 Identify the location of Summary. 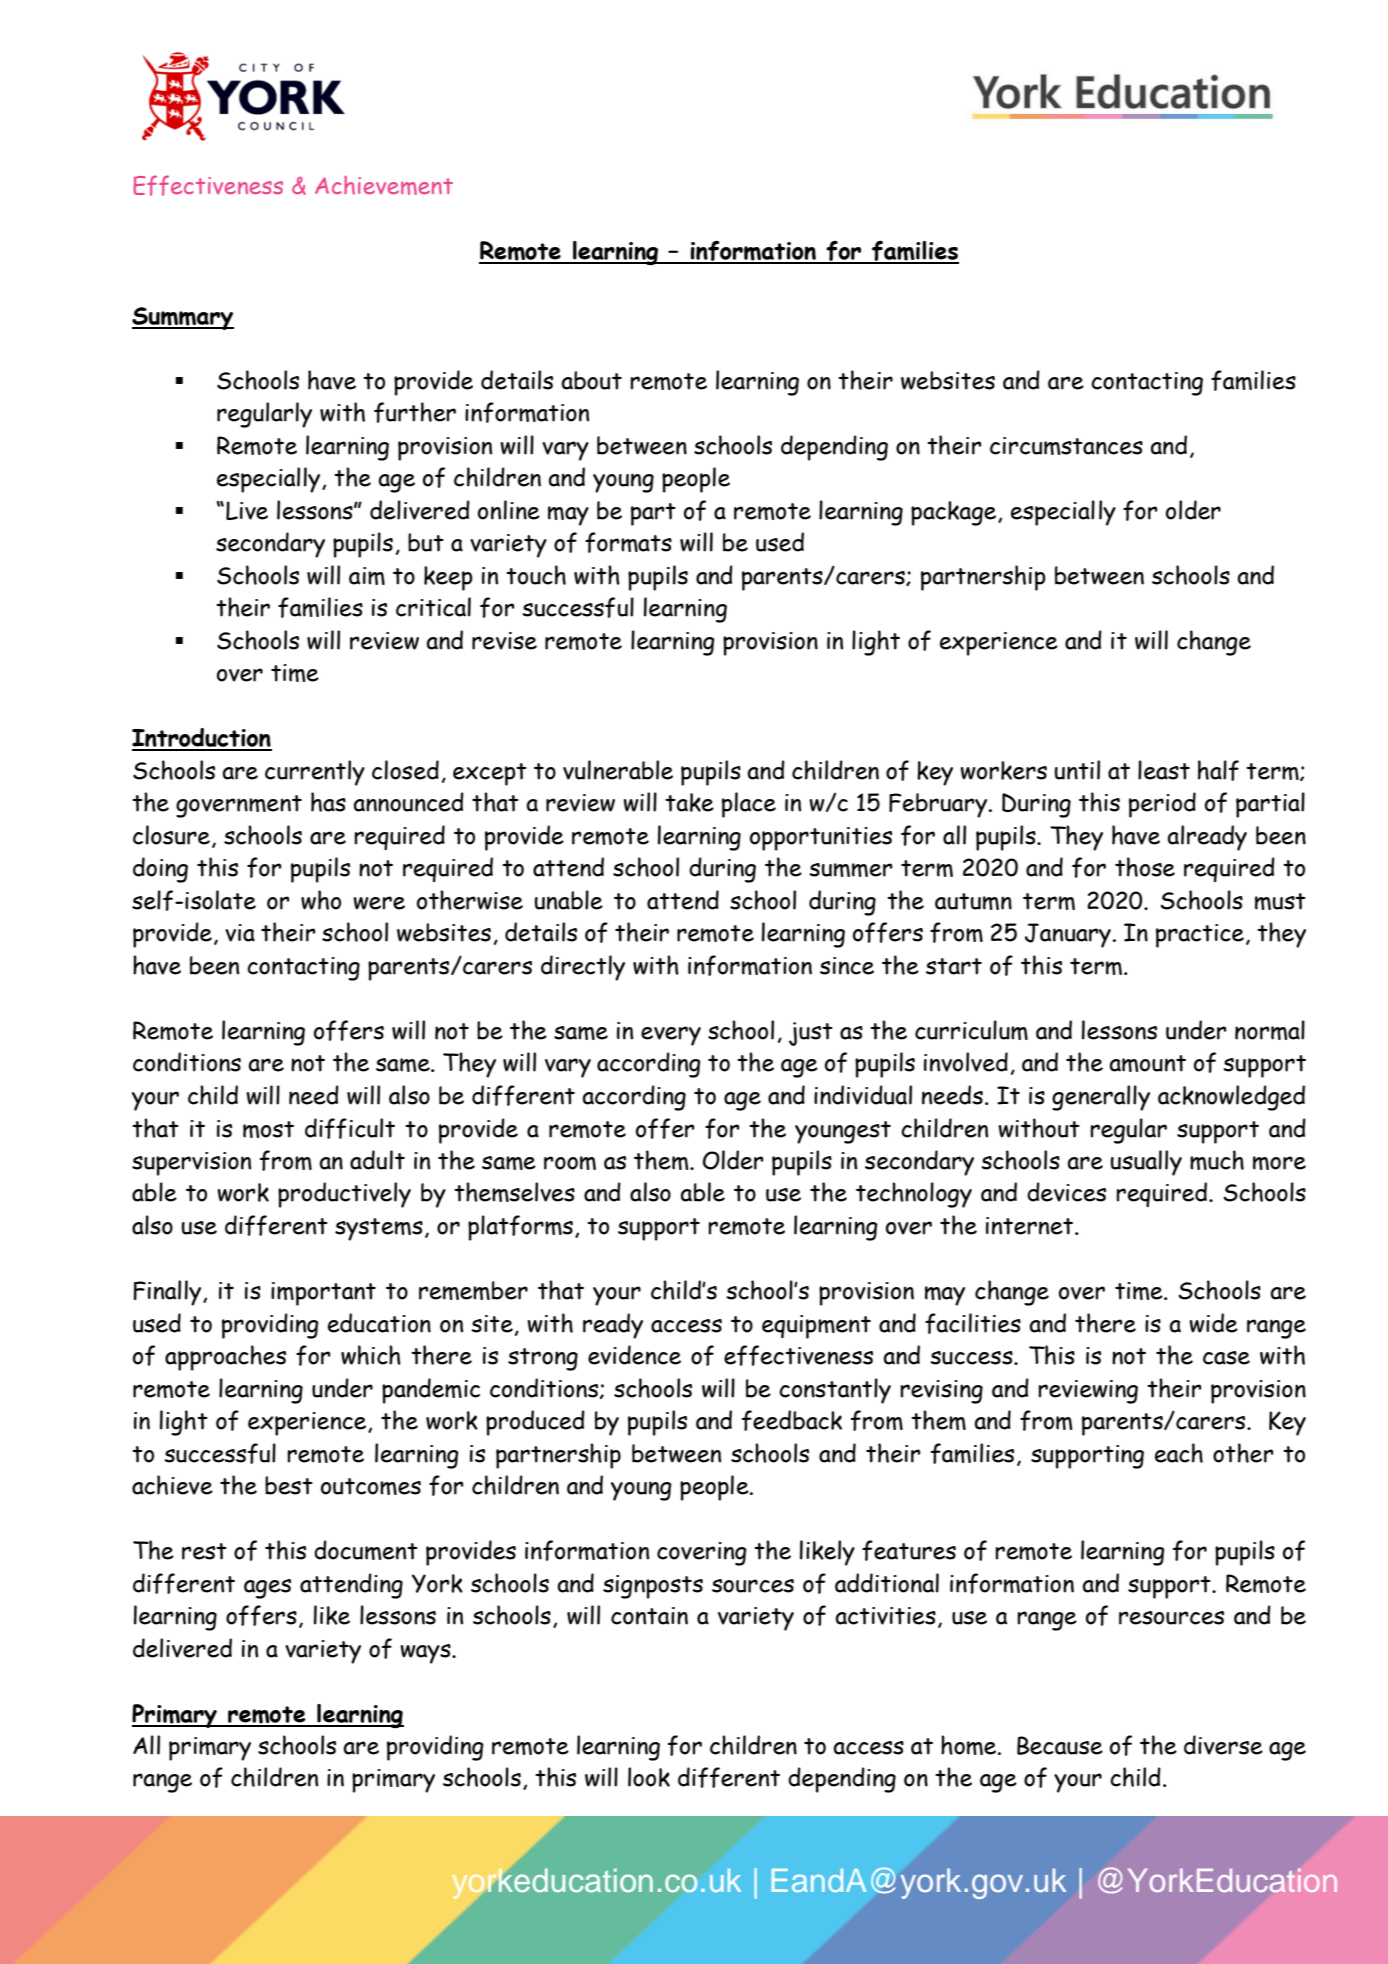
(183, 318).
